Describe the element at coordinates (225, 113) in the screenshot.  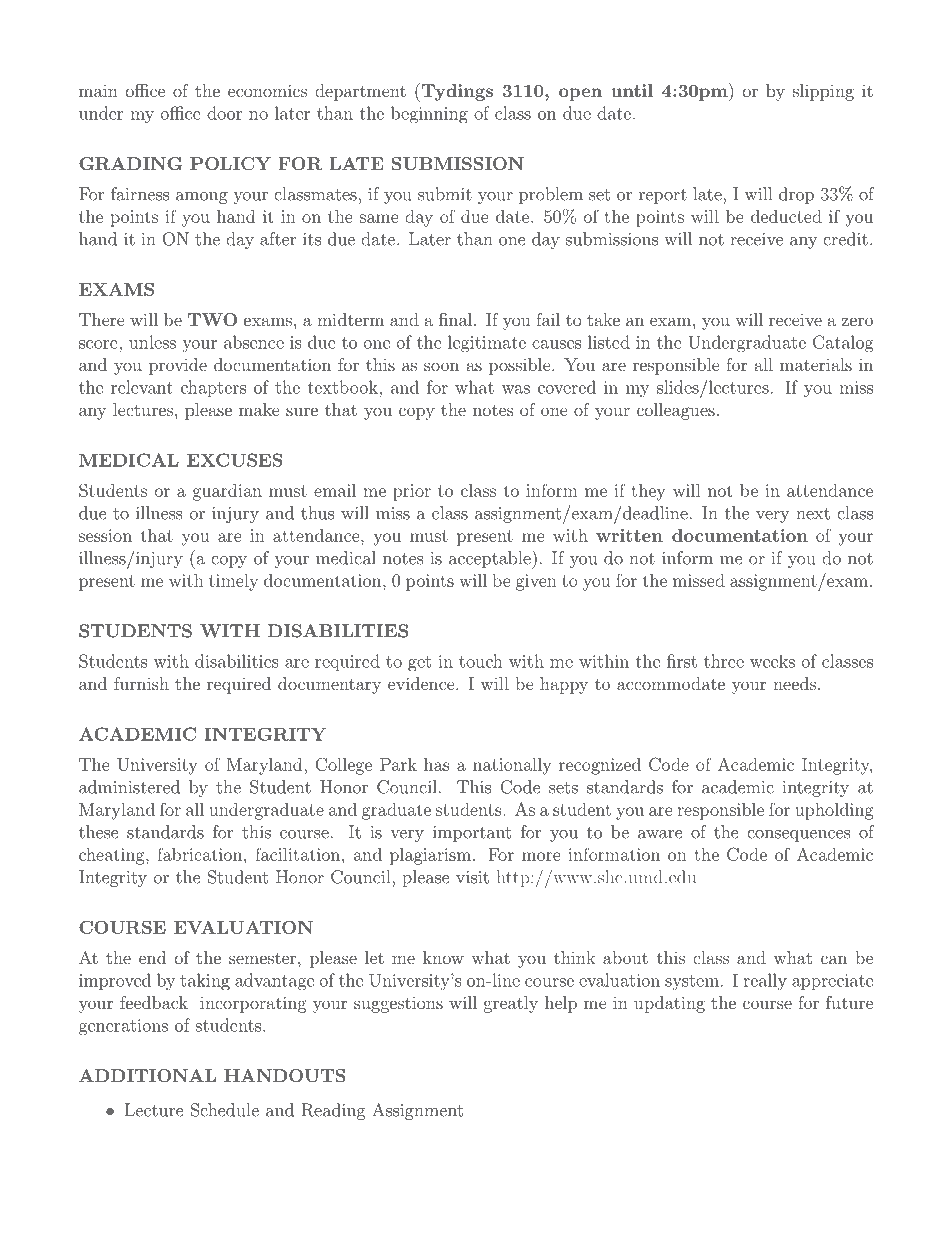
I see `door` at that location.
